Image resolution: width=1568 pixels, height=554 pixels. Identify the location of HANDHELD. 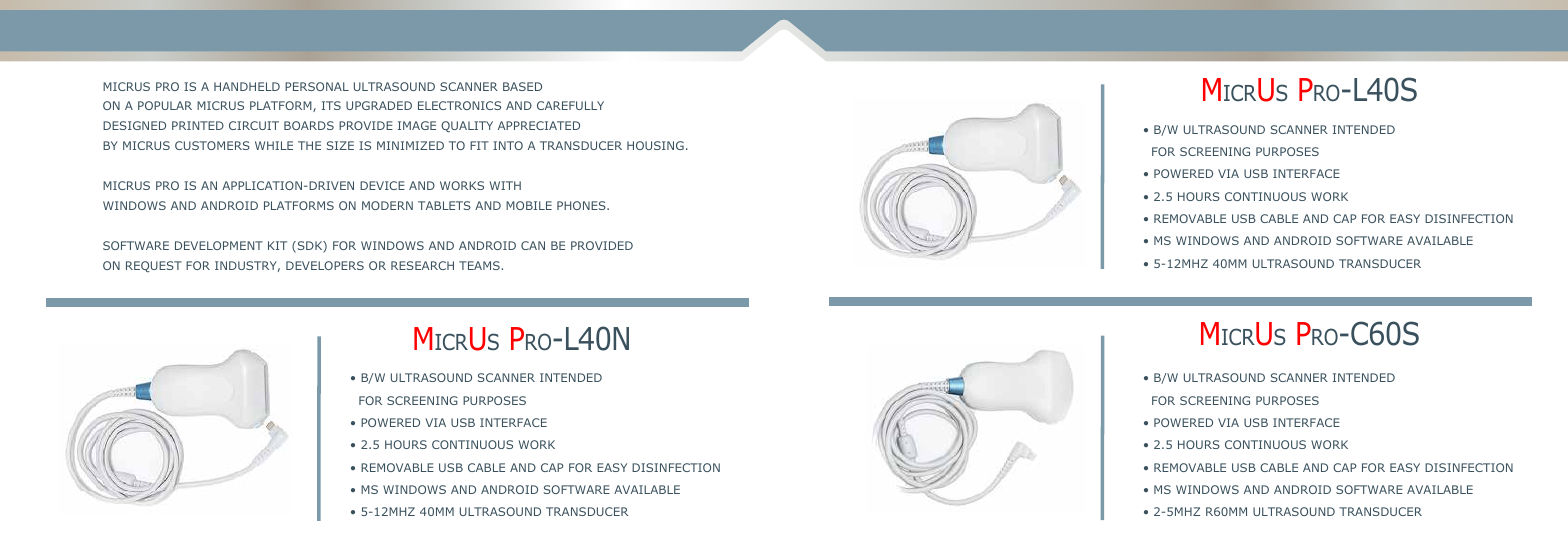
(247, 86).
